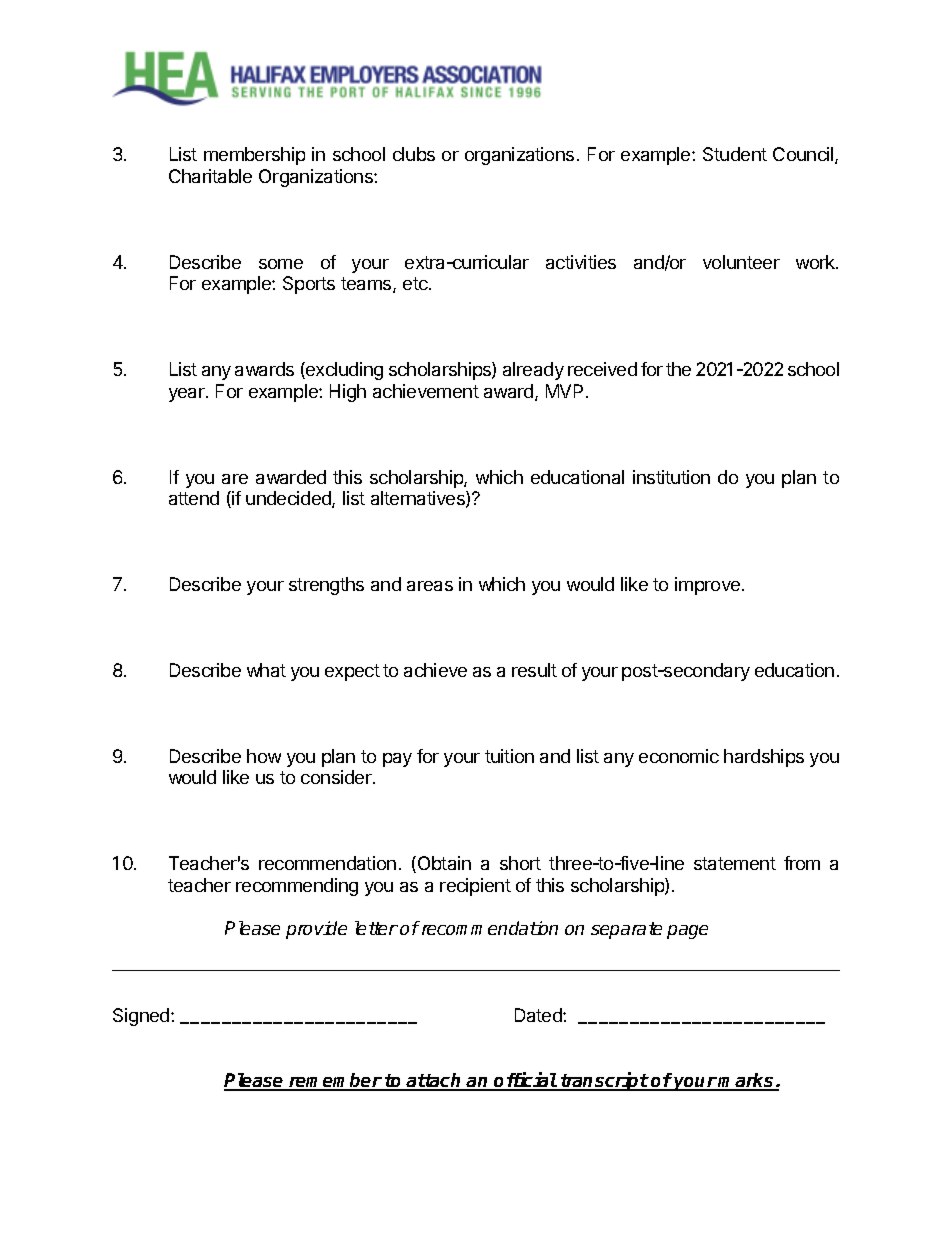 The height and width of the page is (1233, 952). I want to click on what, so click(266, 670).
